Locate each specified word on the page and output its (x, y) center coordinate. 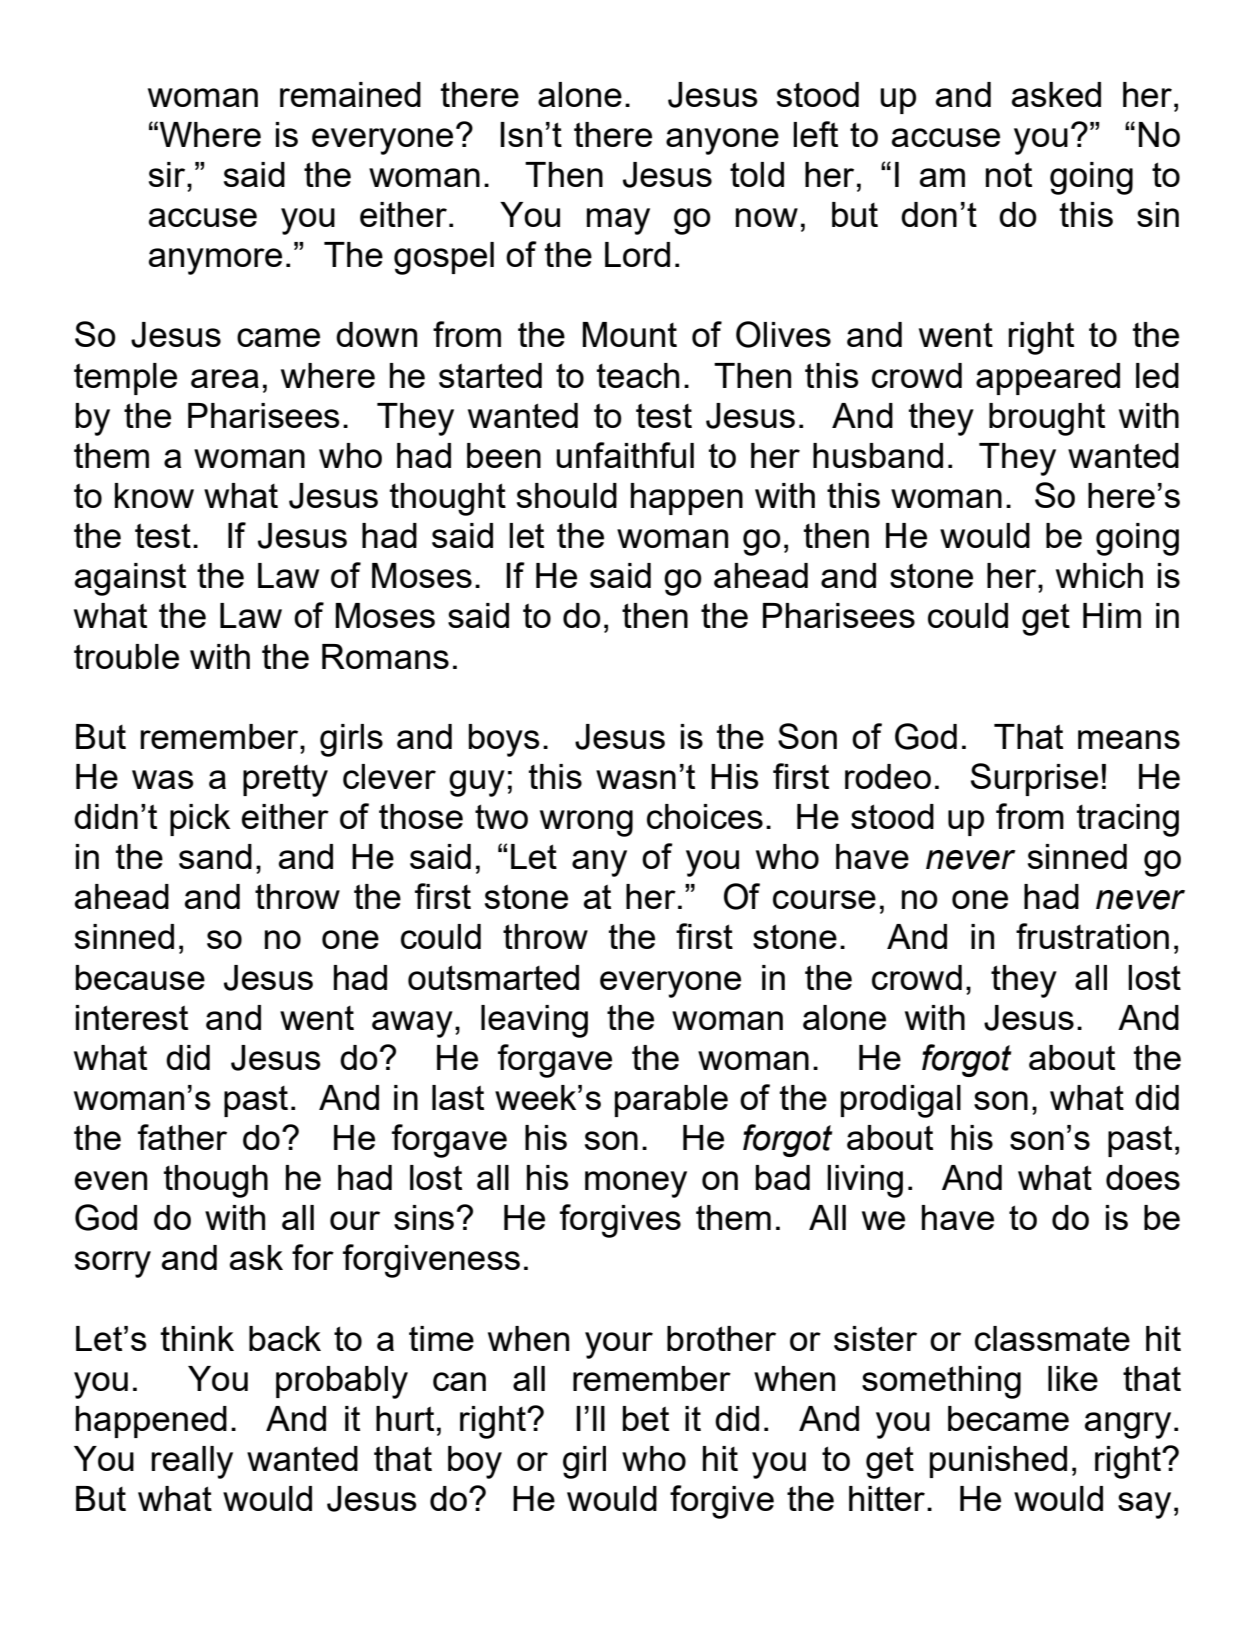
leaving (534, 1021)
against (130, 579)
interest (132, 1017)
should (567, 495)
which (1099, 575)
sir (168, 174)
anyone (722, 141)
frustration (1092, 936)
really (192, 1462)
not (1009, 174)
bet (646, 1418)
